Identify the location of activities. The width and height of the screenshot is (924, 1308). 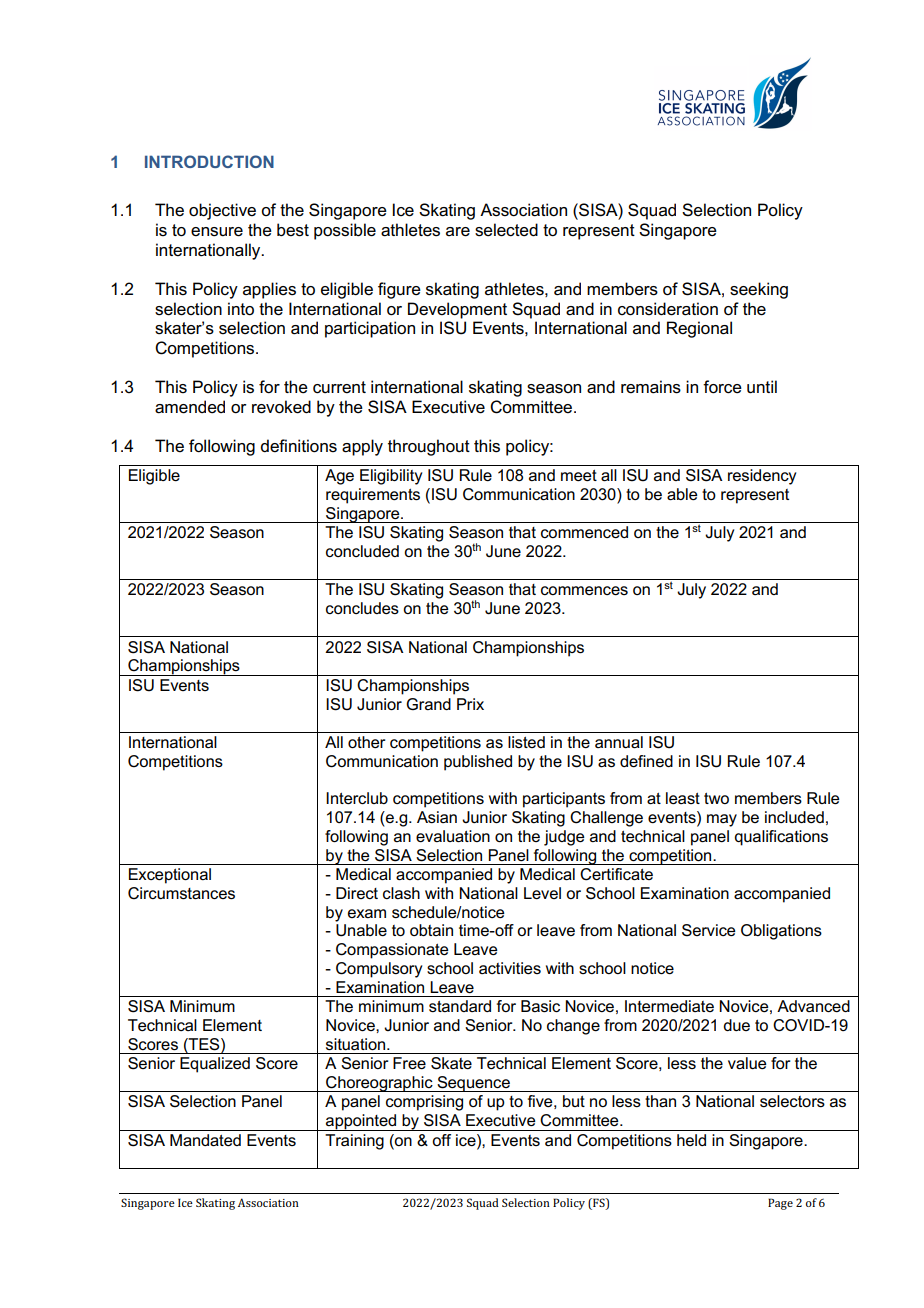
(510, 968).
